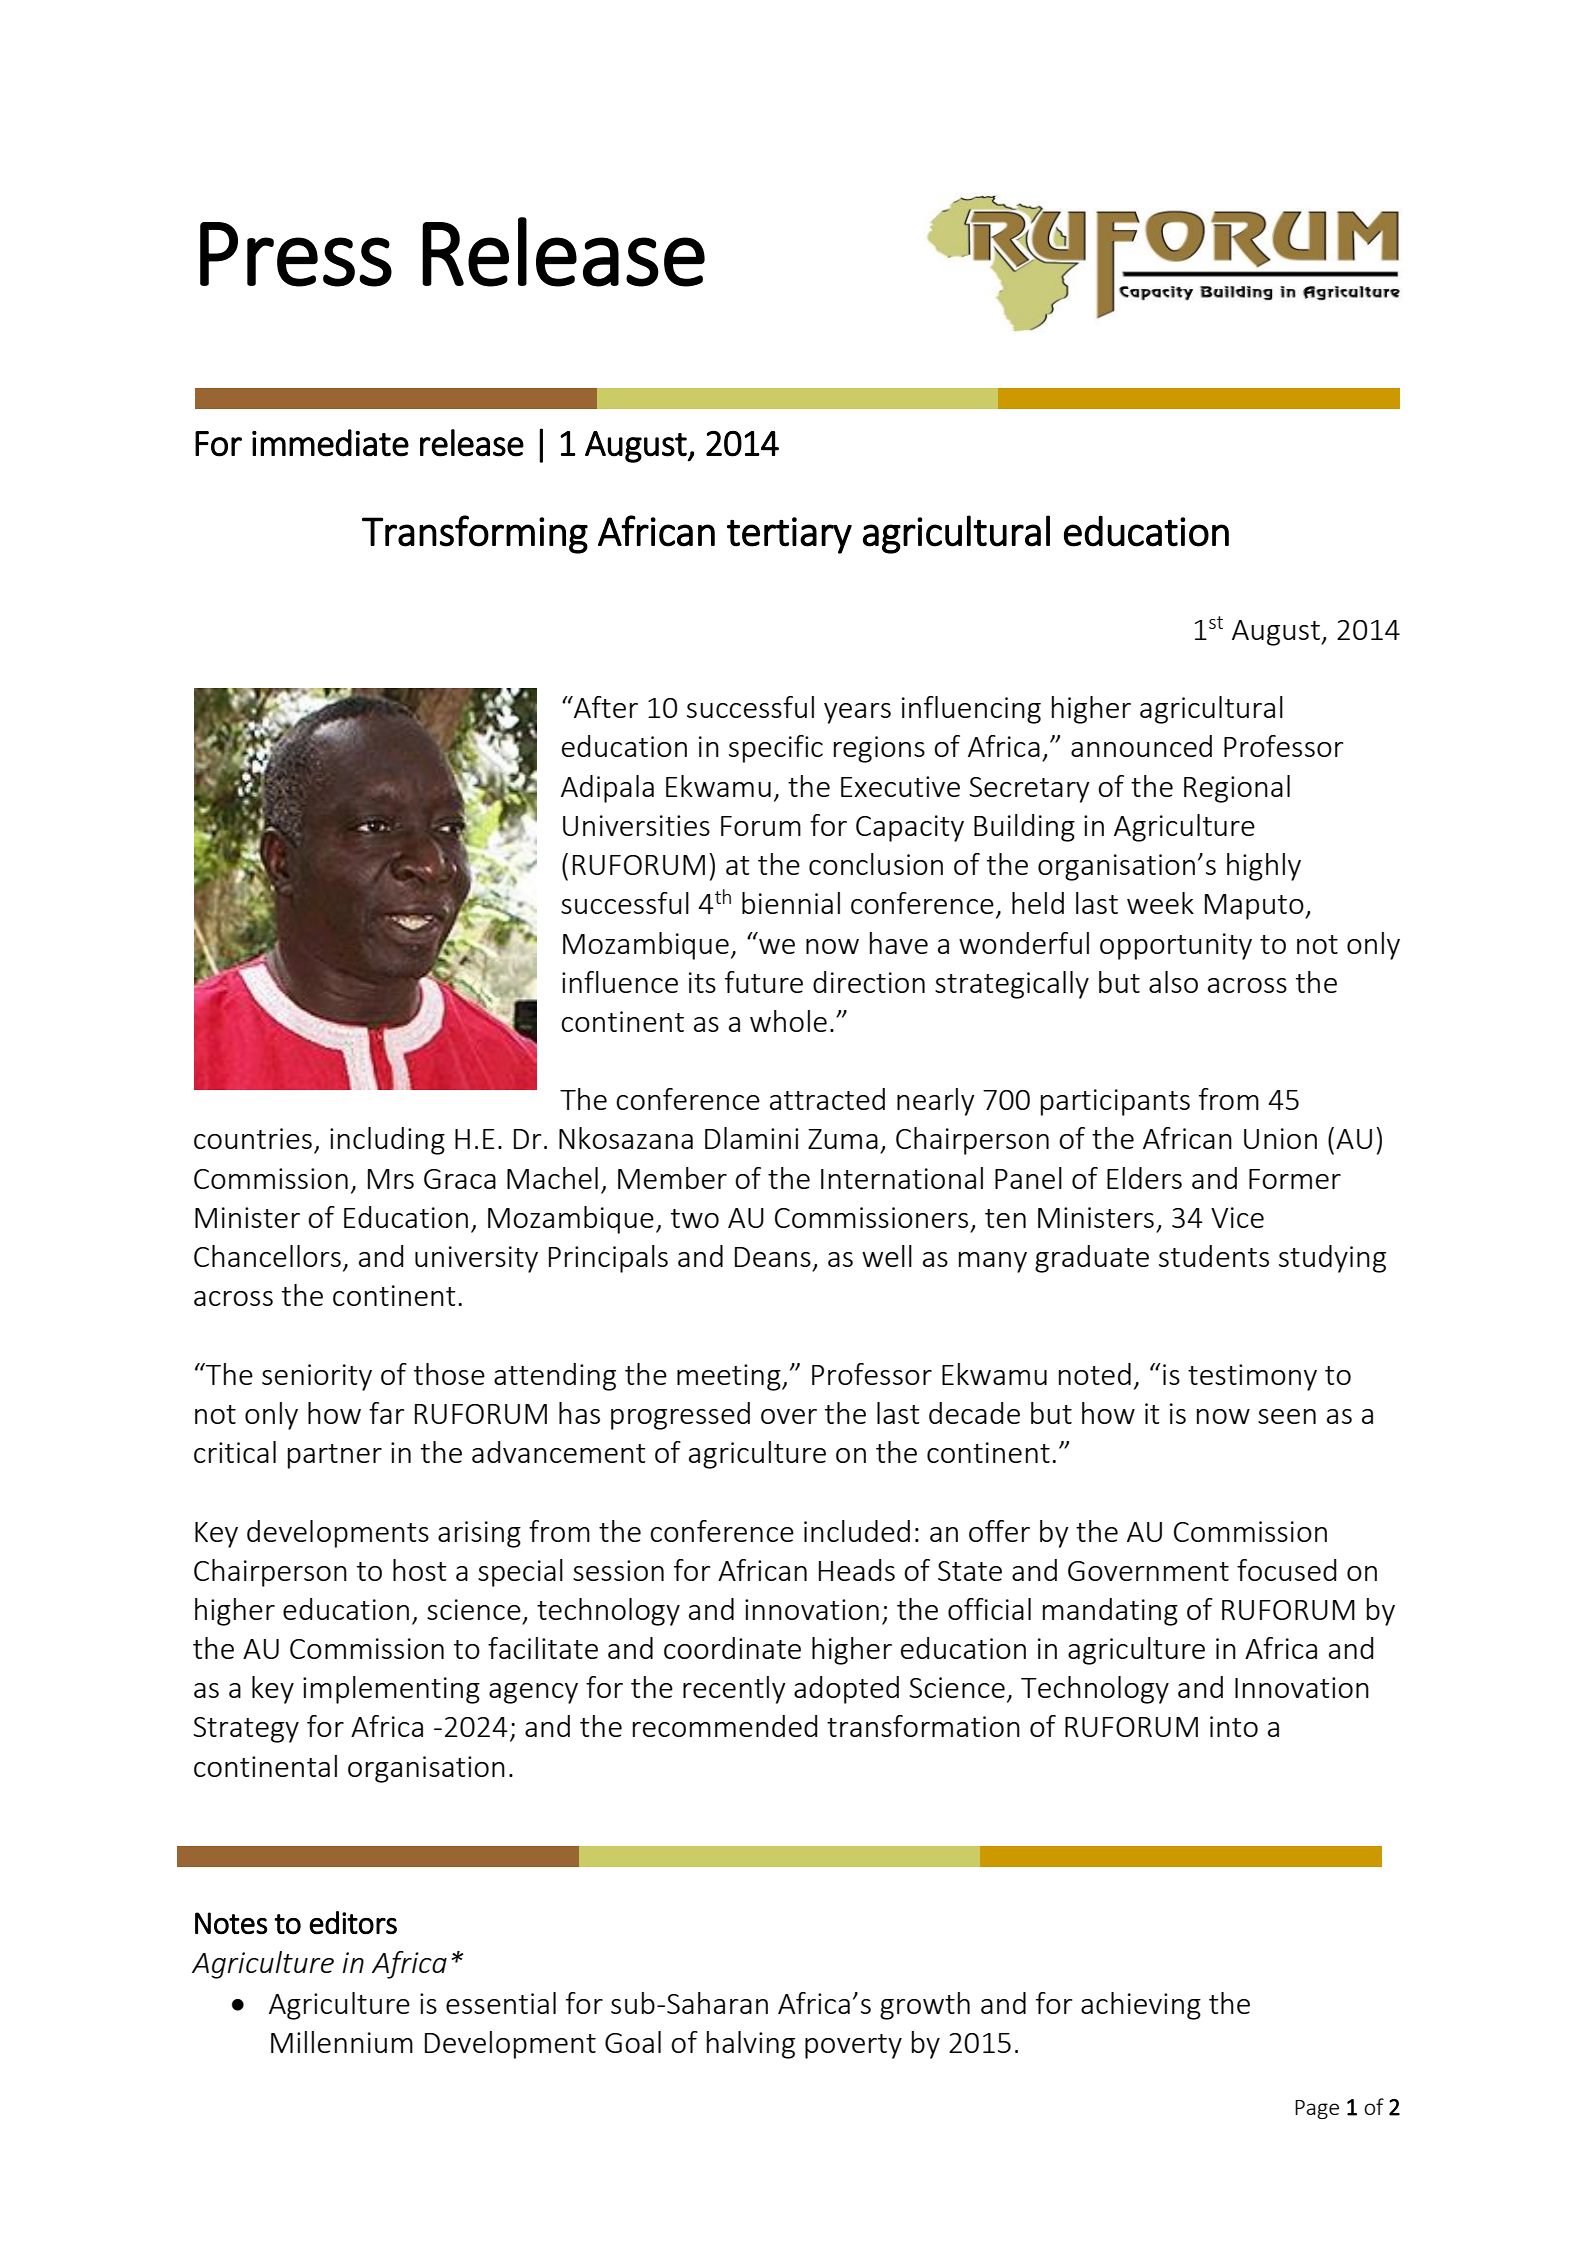  Describe the element at coordinates (1141, 746) in the screenshot. I see `announced` at that location.
